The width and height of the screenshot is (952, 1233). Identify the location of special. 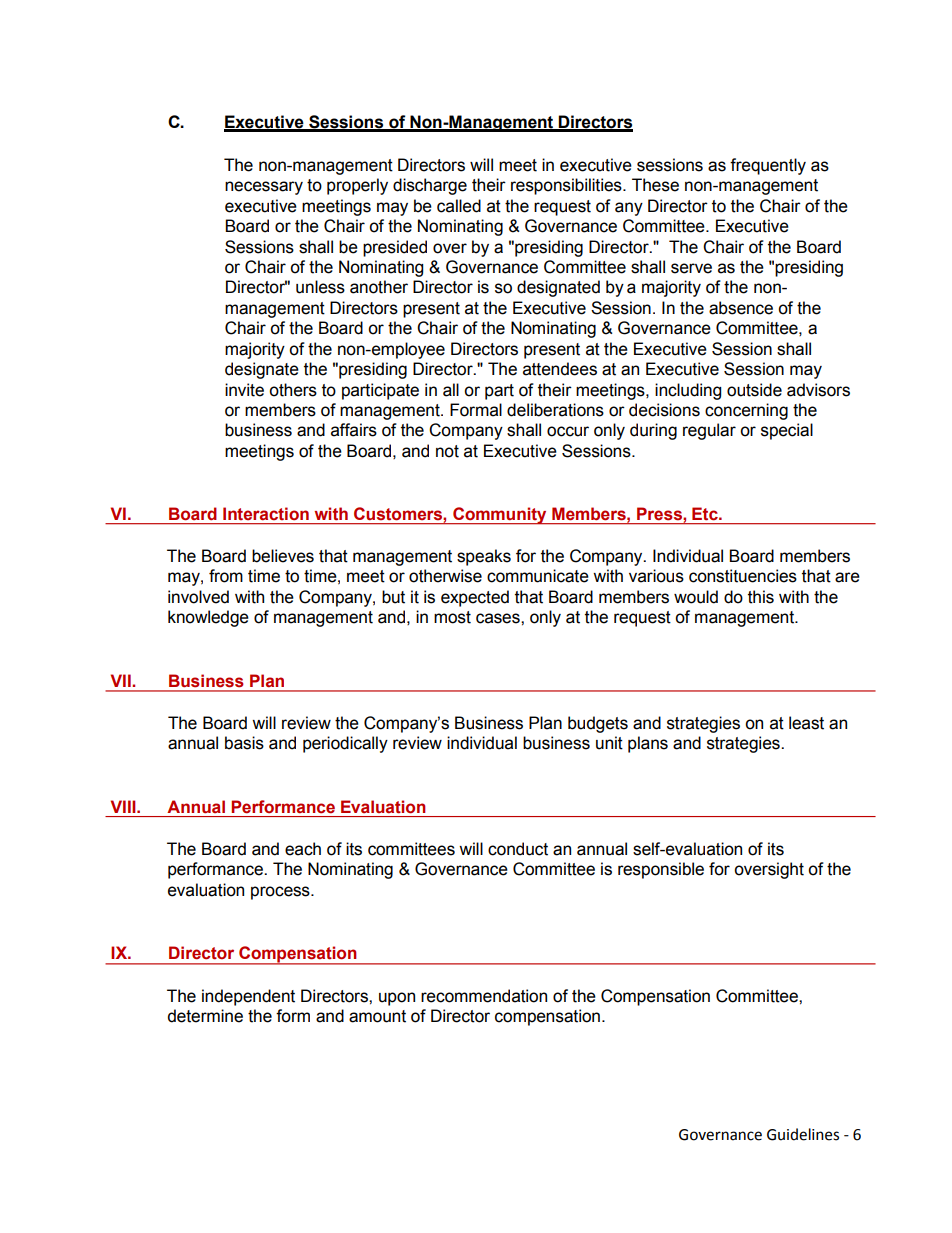
(787, 431).
